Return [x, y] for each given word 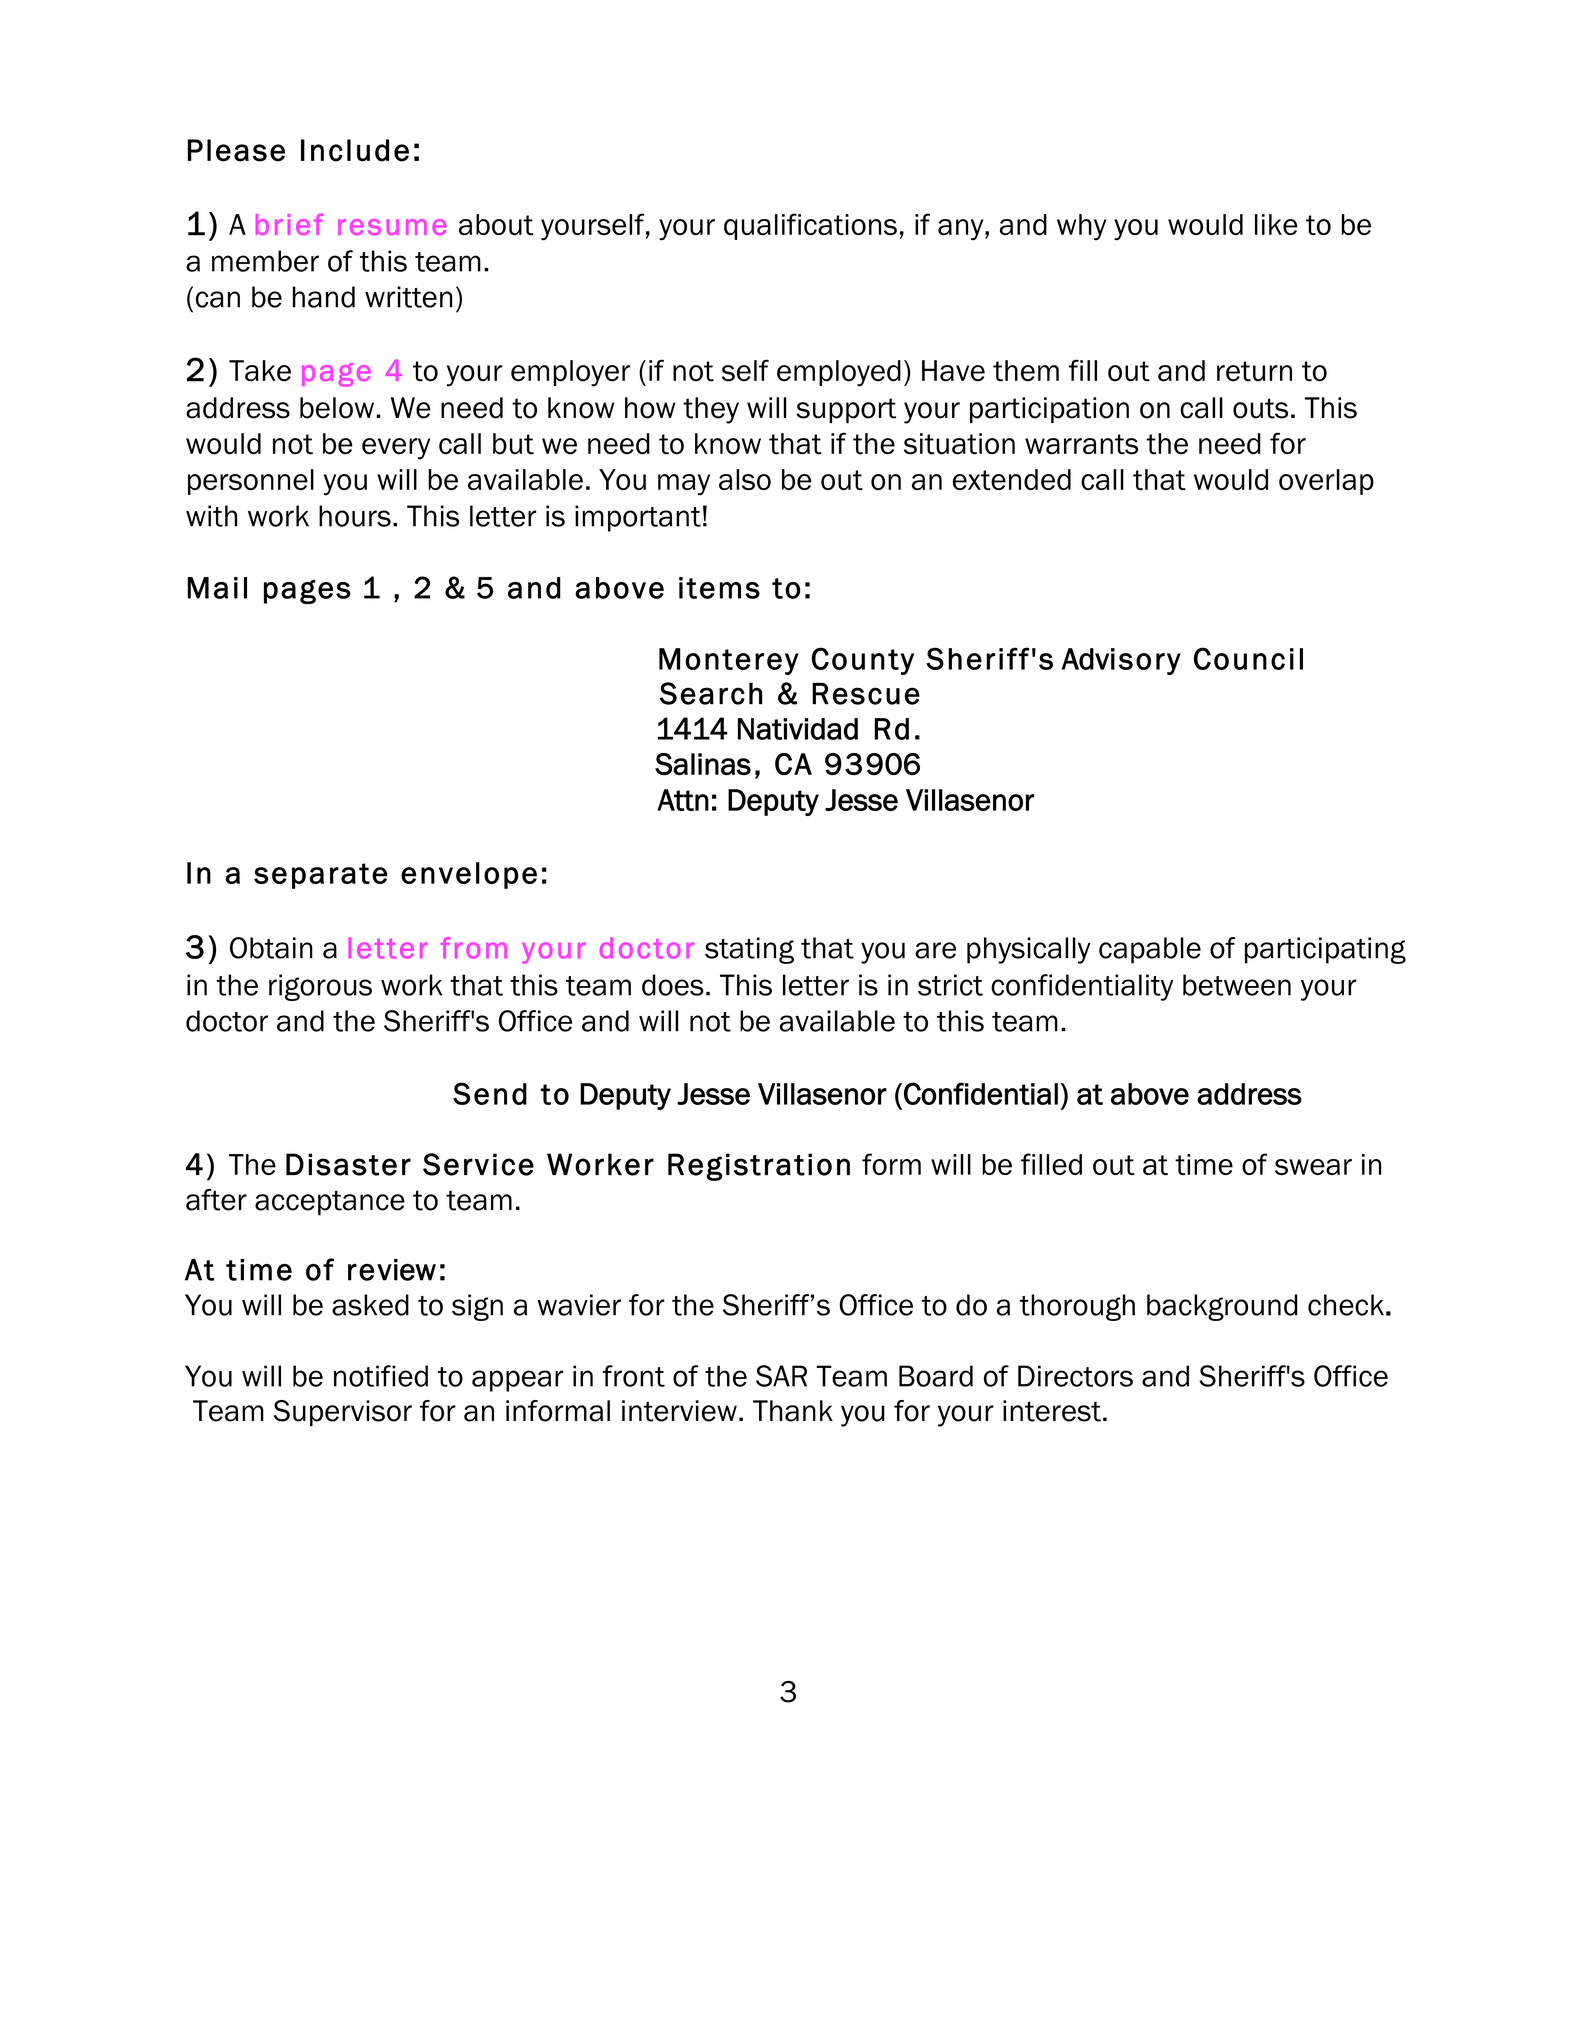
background [1222, 1307]
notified [381, 1376]
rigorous [320, 987]
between [1237, 985]
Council [1248, 658]
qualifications [810, 226]
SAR [781, 1376]
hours [355, 516]
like [1276, 224]
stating [749, 950]
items [719, 588]
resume [392, 227]
